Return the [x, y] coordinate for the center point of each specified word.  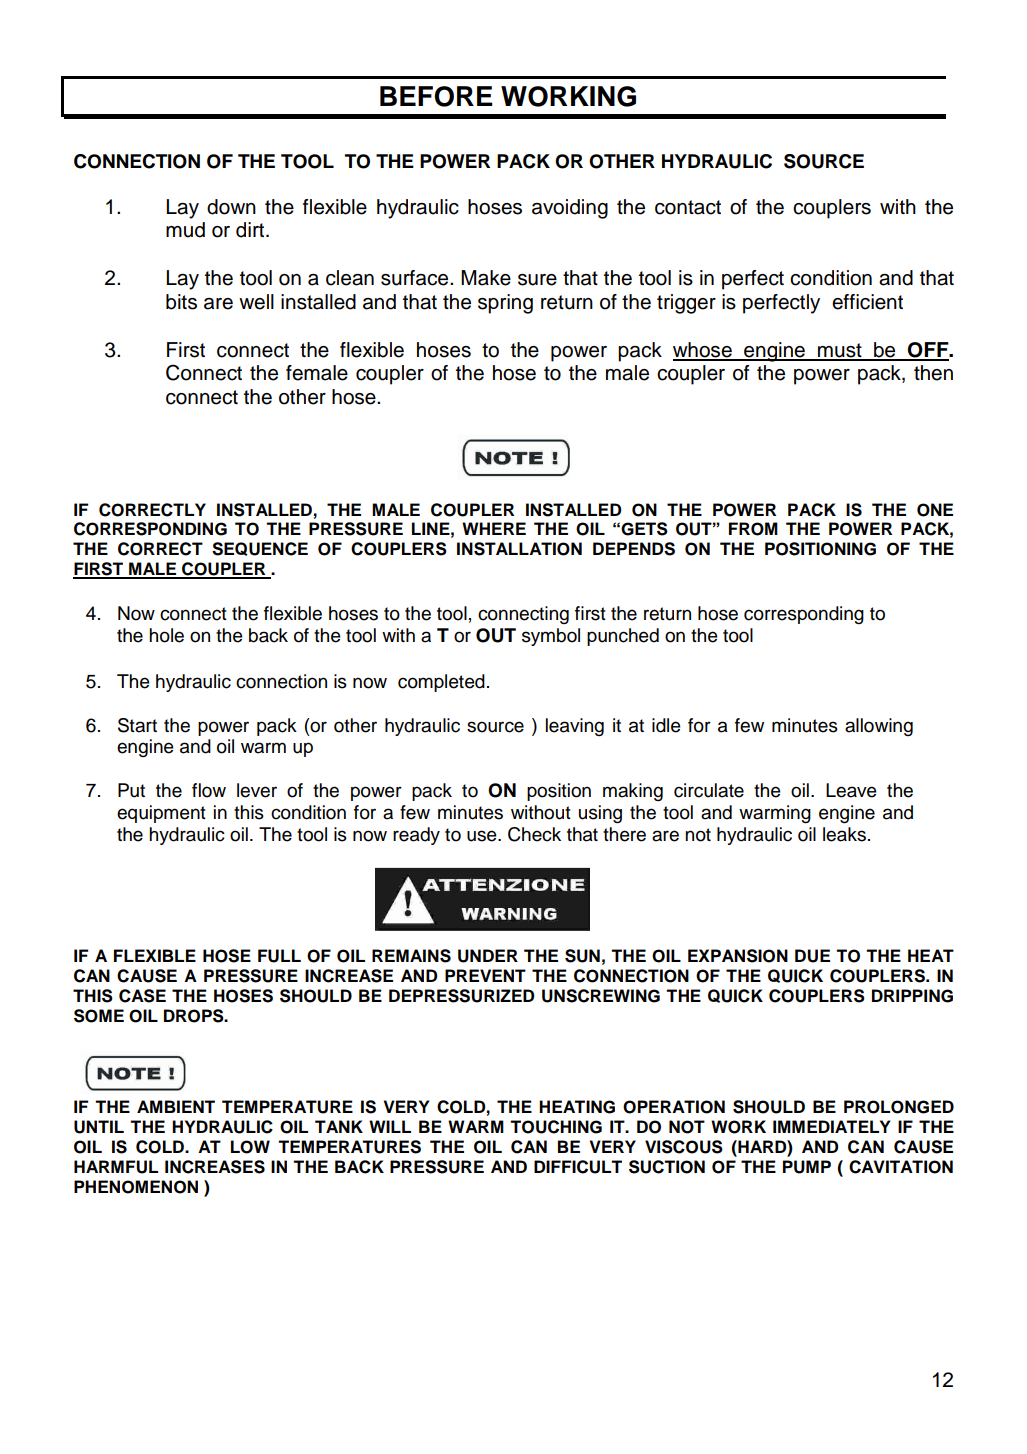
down [231, 207]
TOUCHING [556, 1127]
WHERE [494, 528]
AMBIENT [176, 1106]
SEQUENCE [260, 549]
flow [209, 790]
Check [534, 834]
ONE [935, 510]
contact [688, 207]
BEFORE [436, 96]
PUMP [807, 1167]
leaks [844, 834]
